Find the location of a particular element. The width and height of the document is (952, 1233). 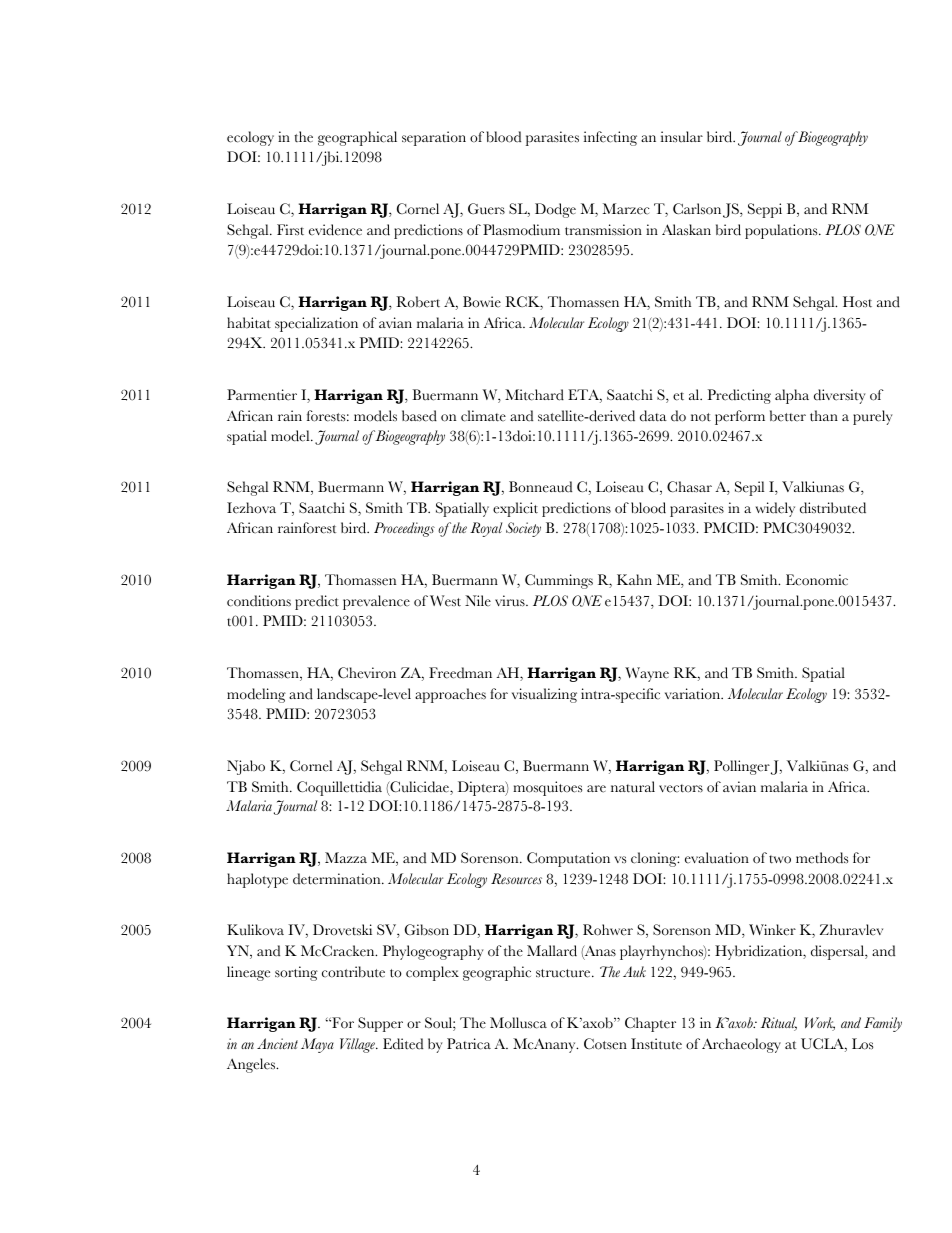

populations is located at coordinates (782, 231).
